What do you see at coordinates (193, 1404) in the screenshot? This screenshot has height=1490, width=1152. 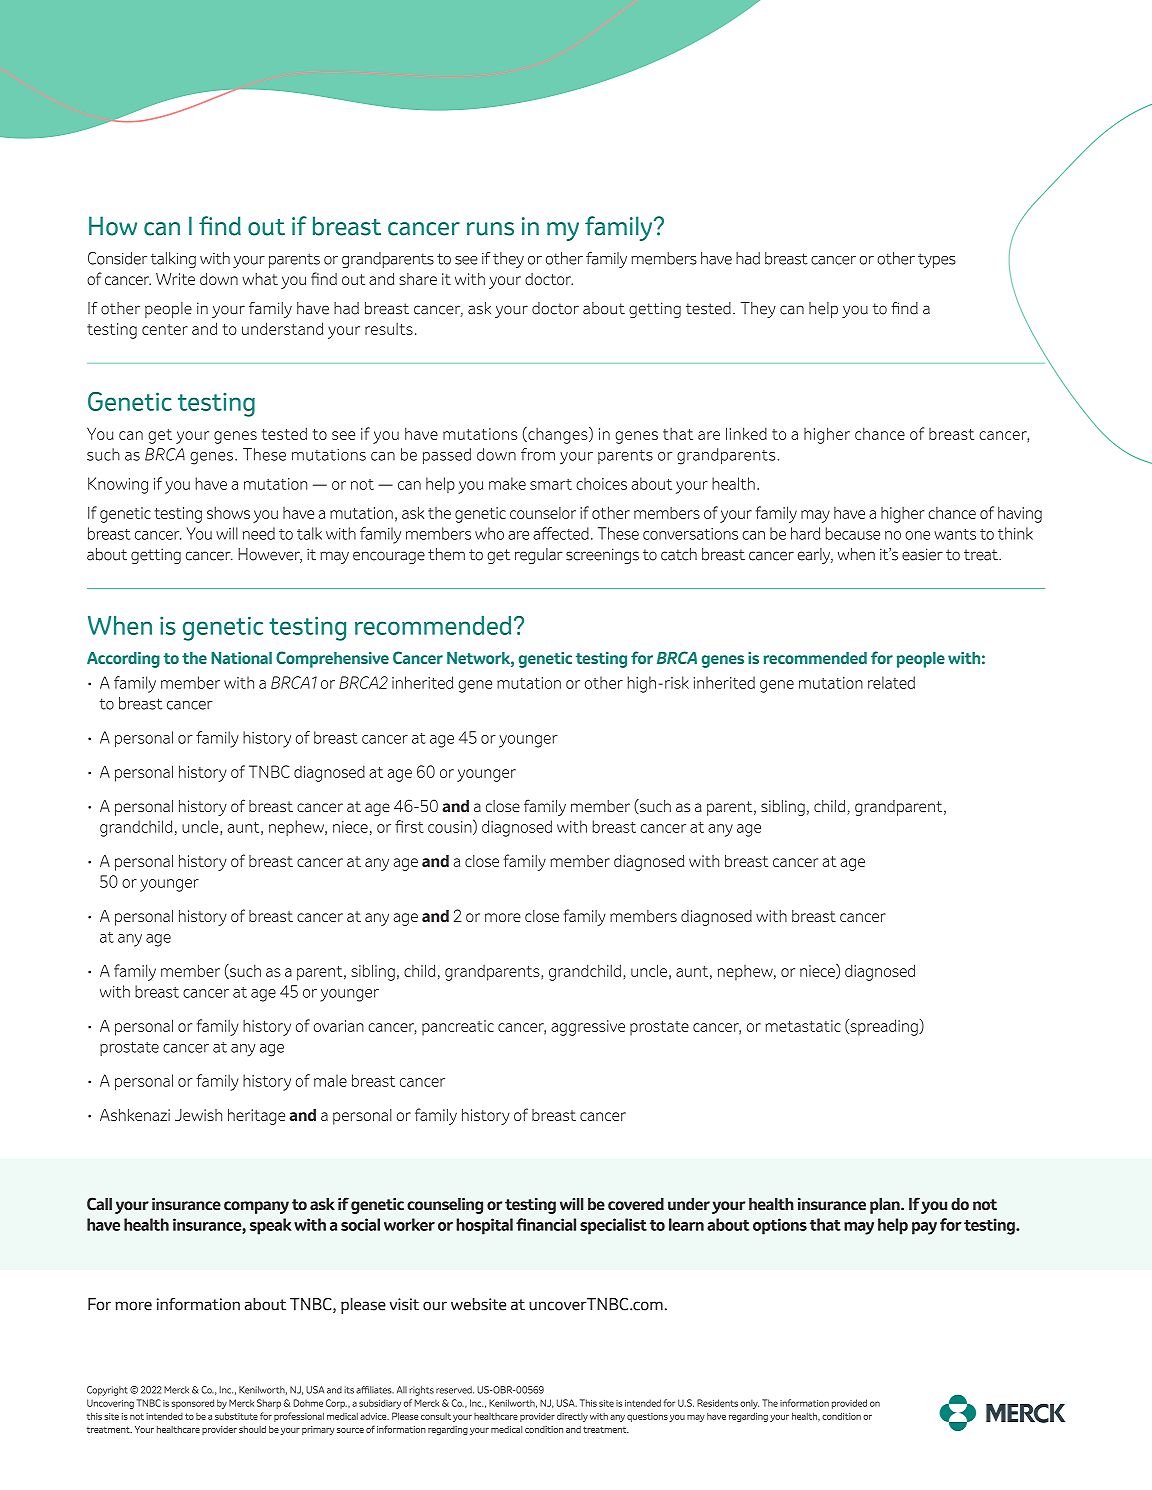 I see `sponsored` at bounding box center [193, 1404].
